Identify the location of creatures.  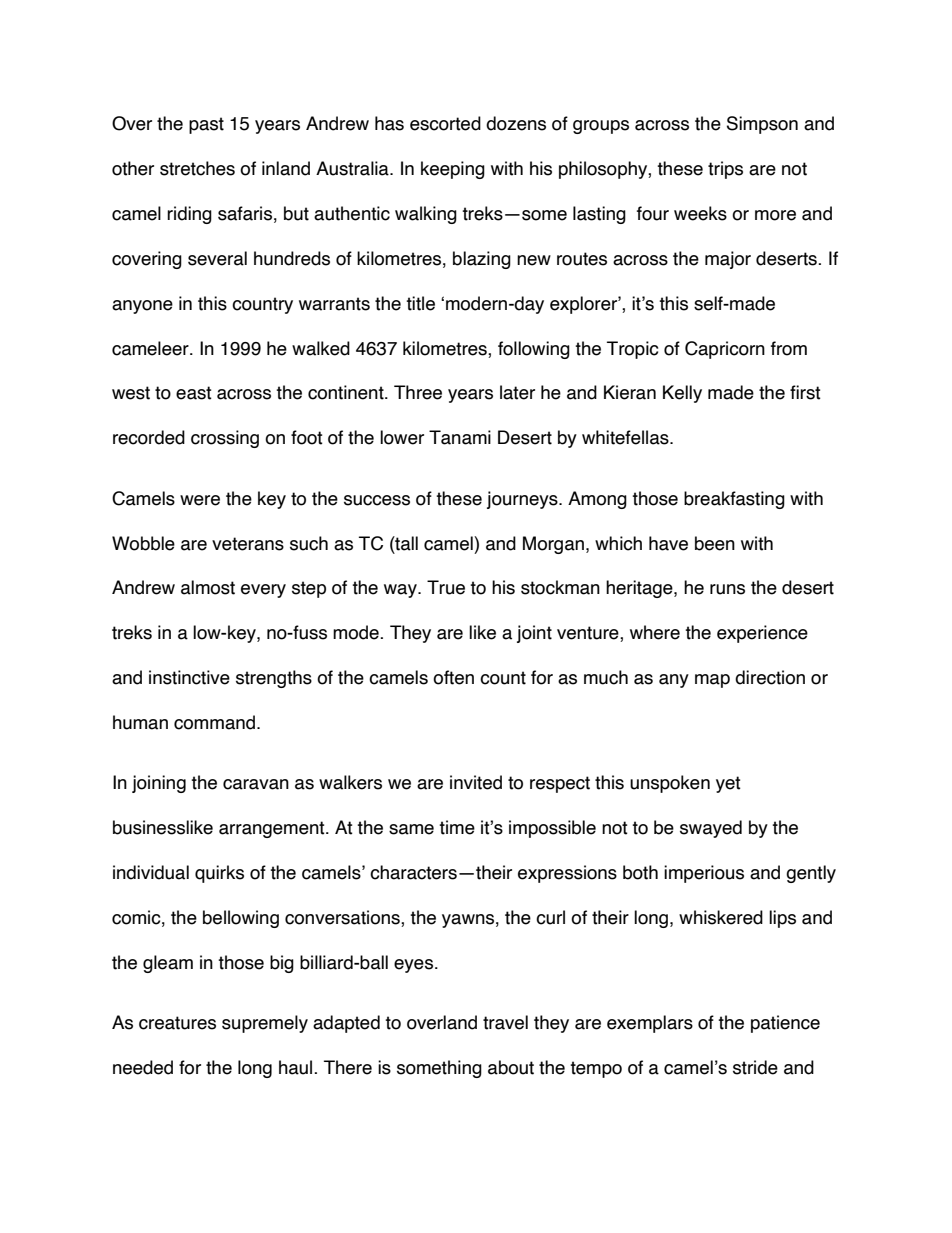
(177, 1023).
